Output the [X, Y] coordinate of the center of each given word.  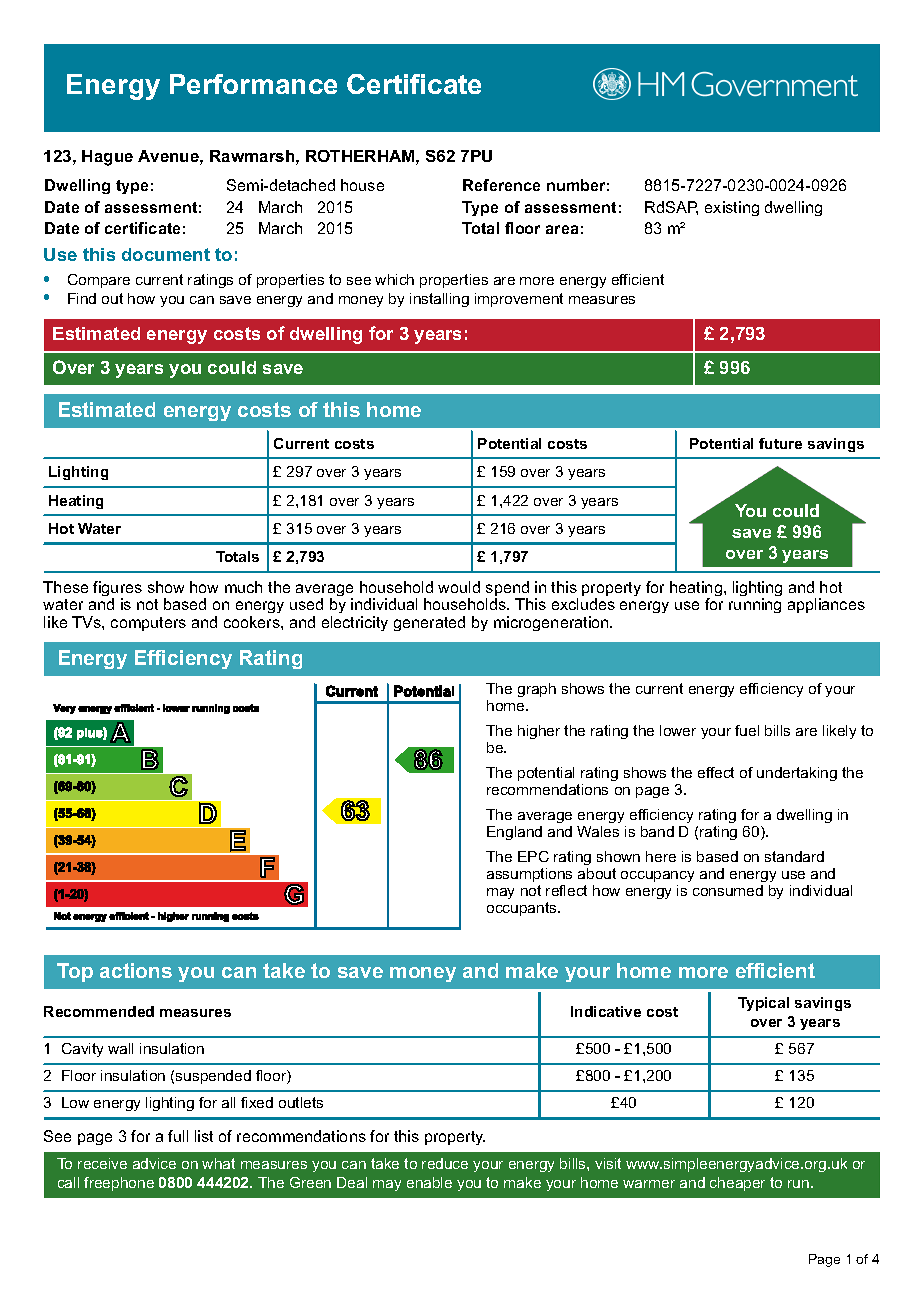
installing [439, 300]
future [780, 443]
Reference [501, 185]
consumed [728, 890]
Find [82, 298]
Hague [107, 158]
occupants [523, 909]
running [755, 605]
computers [148, 624]
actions [136, 970]
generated [429, 623]
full [178, 1136]
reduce [445, 1163]
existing [732, 208]
